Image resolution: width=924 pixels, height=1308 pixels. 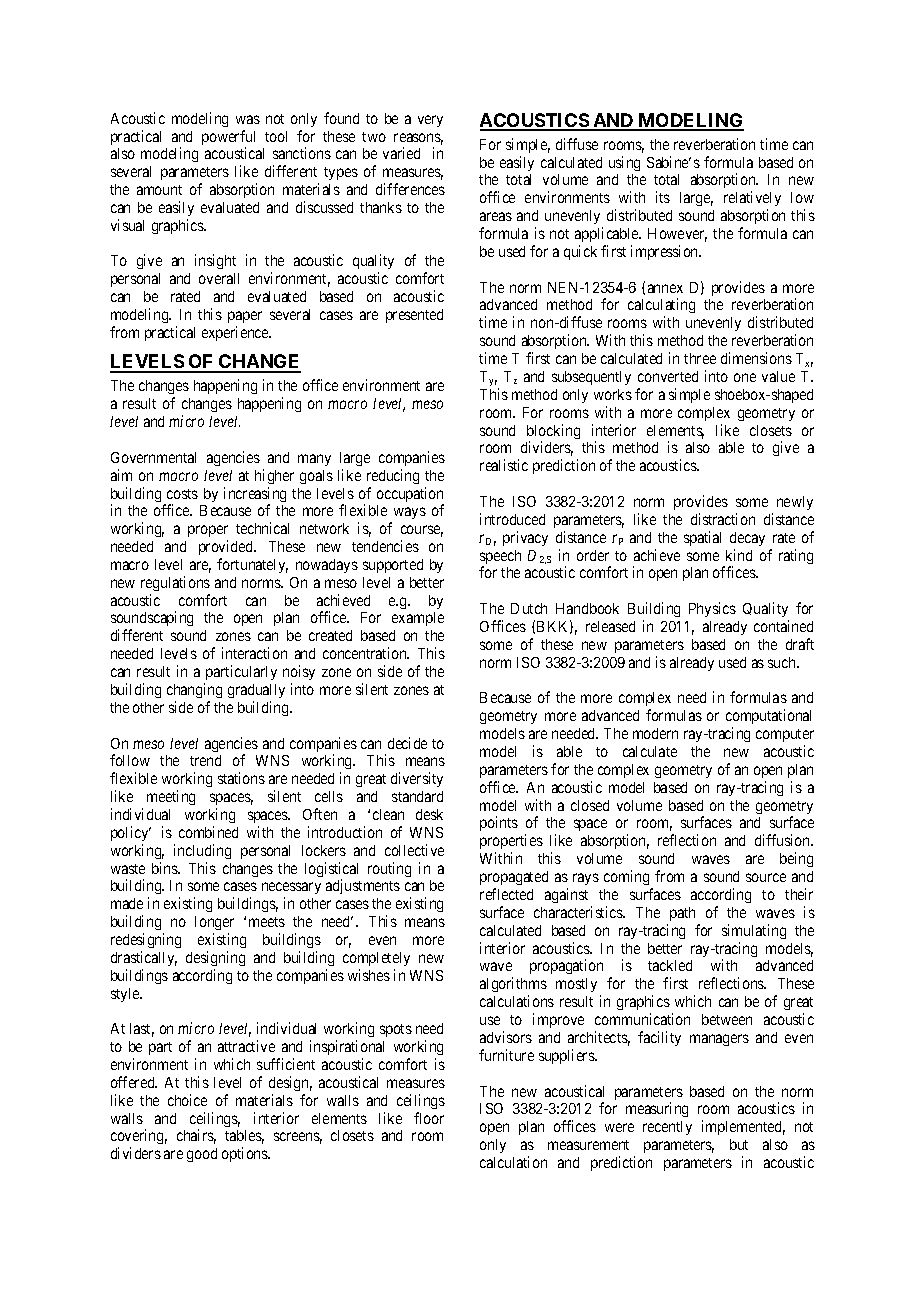 I want to click on very, so click(x=430, y=121).
